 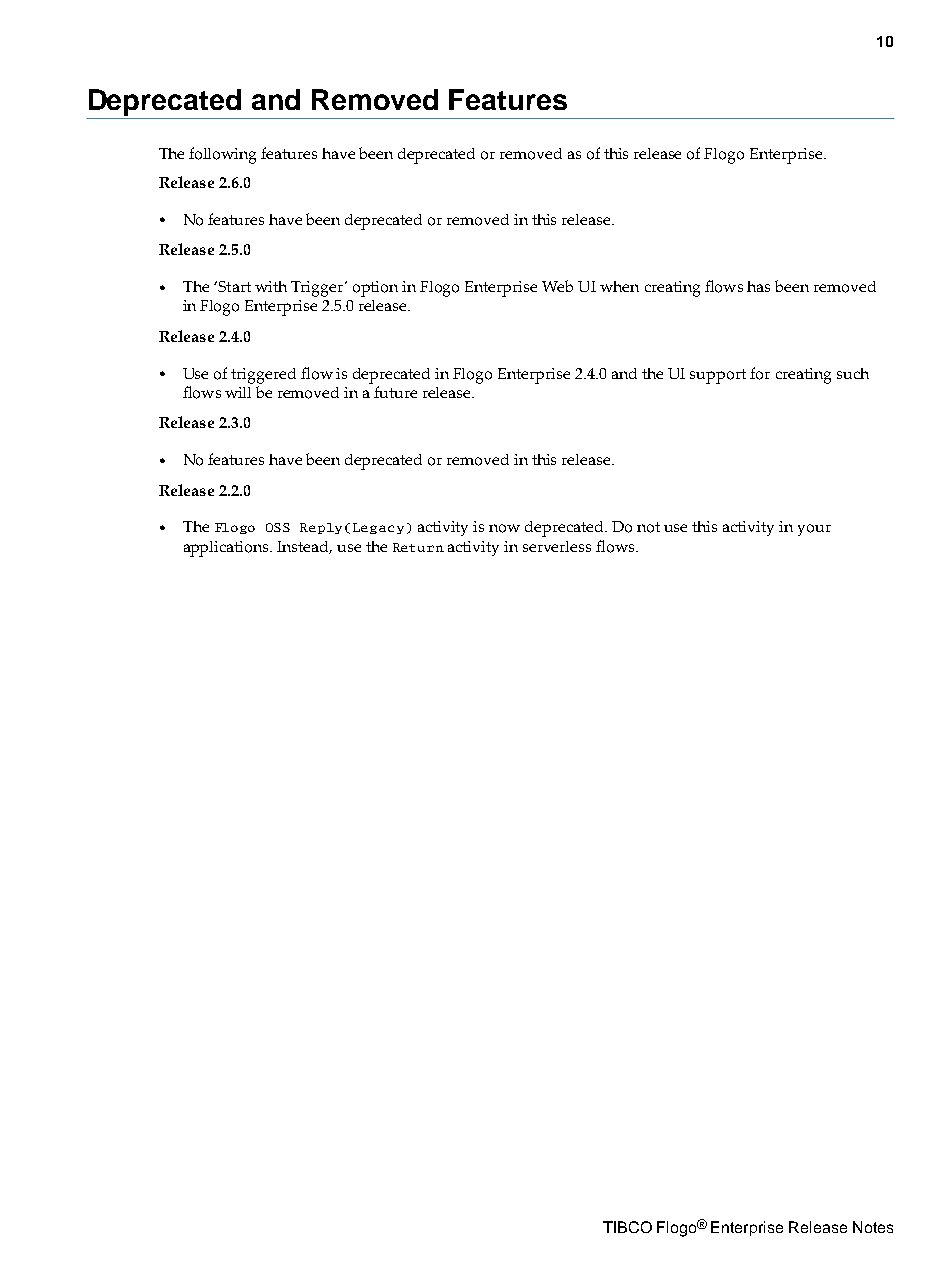 What do you see at coordinates (814, 530) in the screenshot?
I see `your` at bounding box center [814, 530].
